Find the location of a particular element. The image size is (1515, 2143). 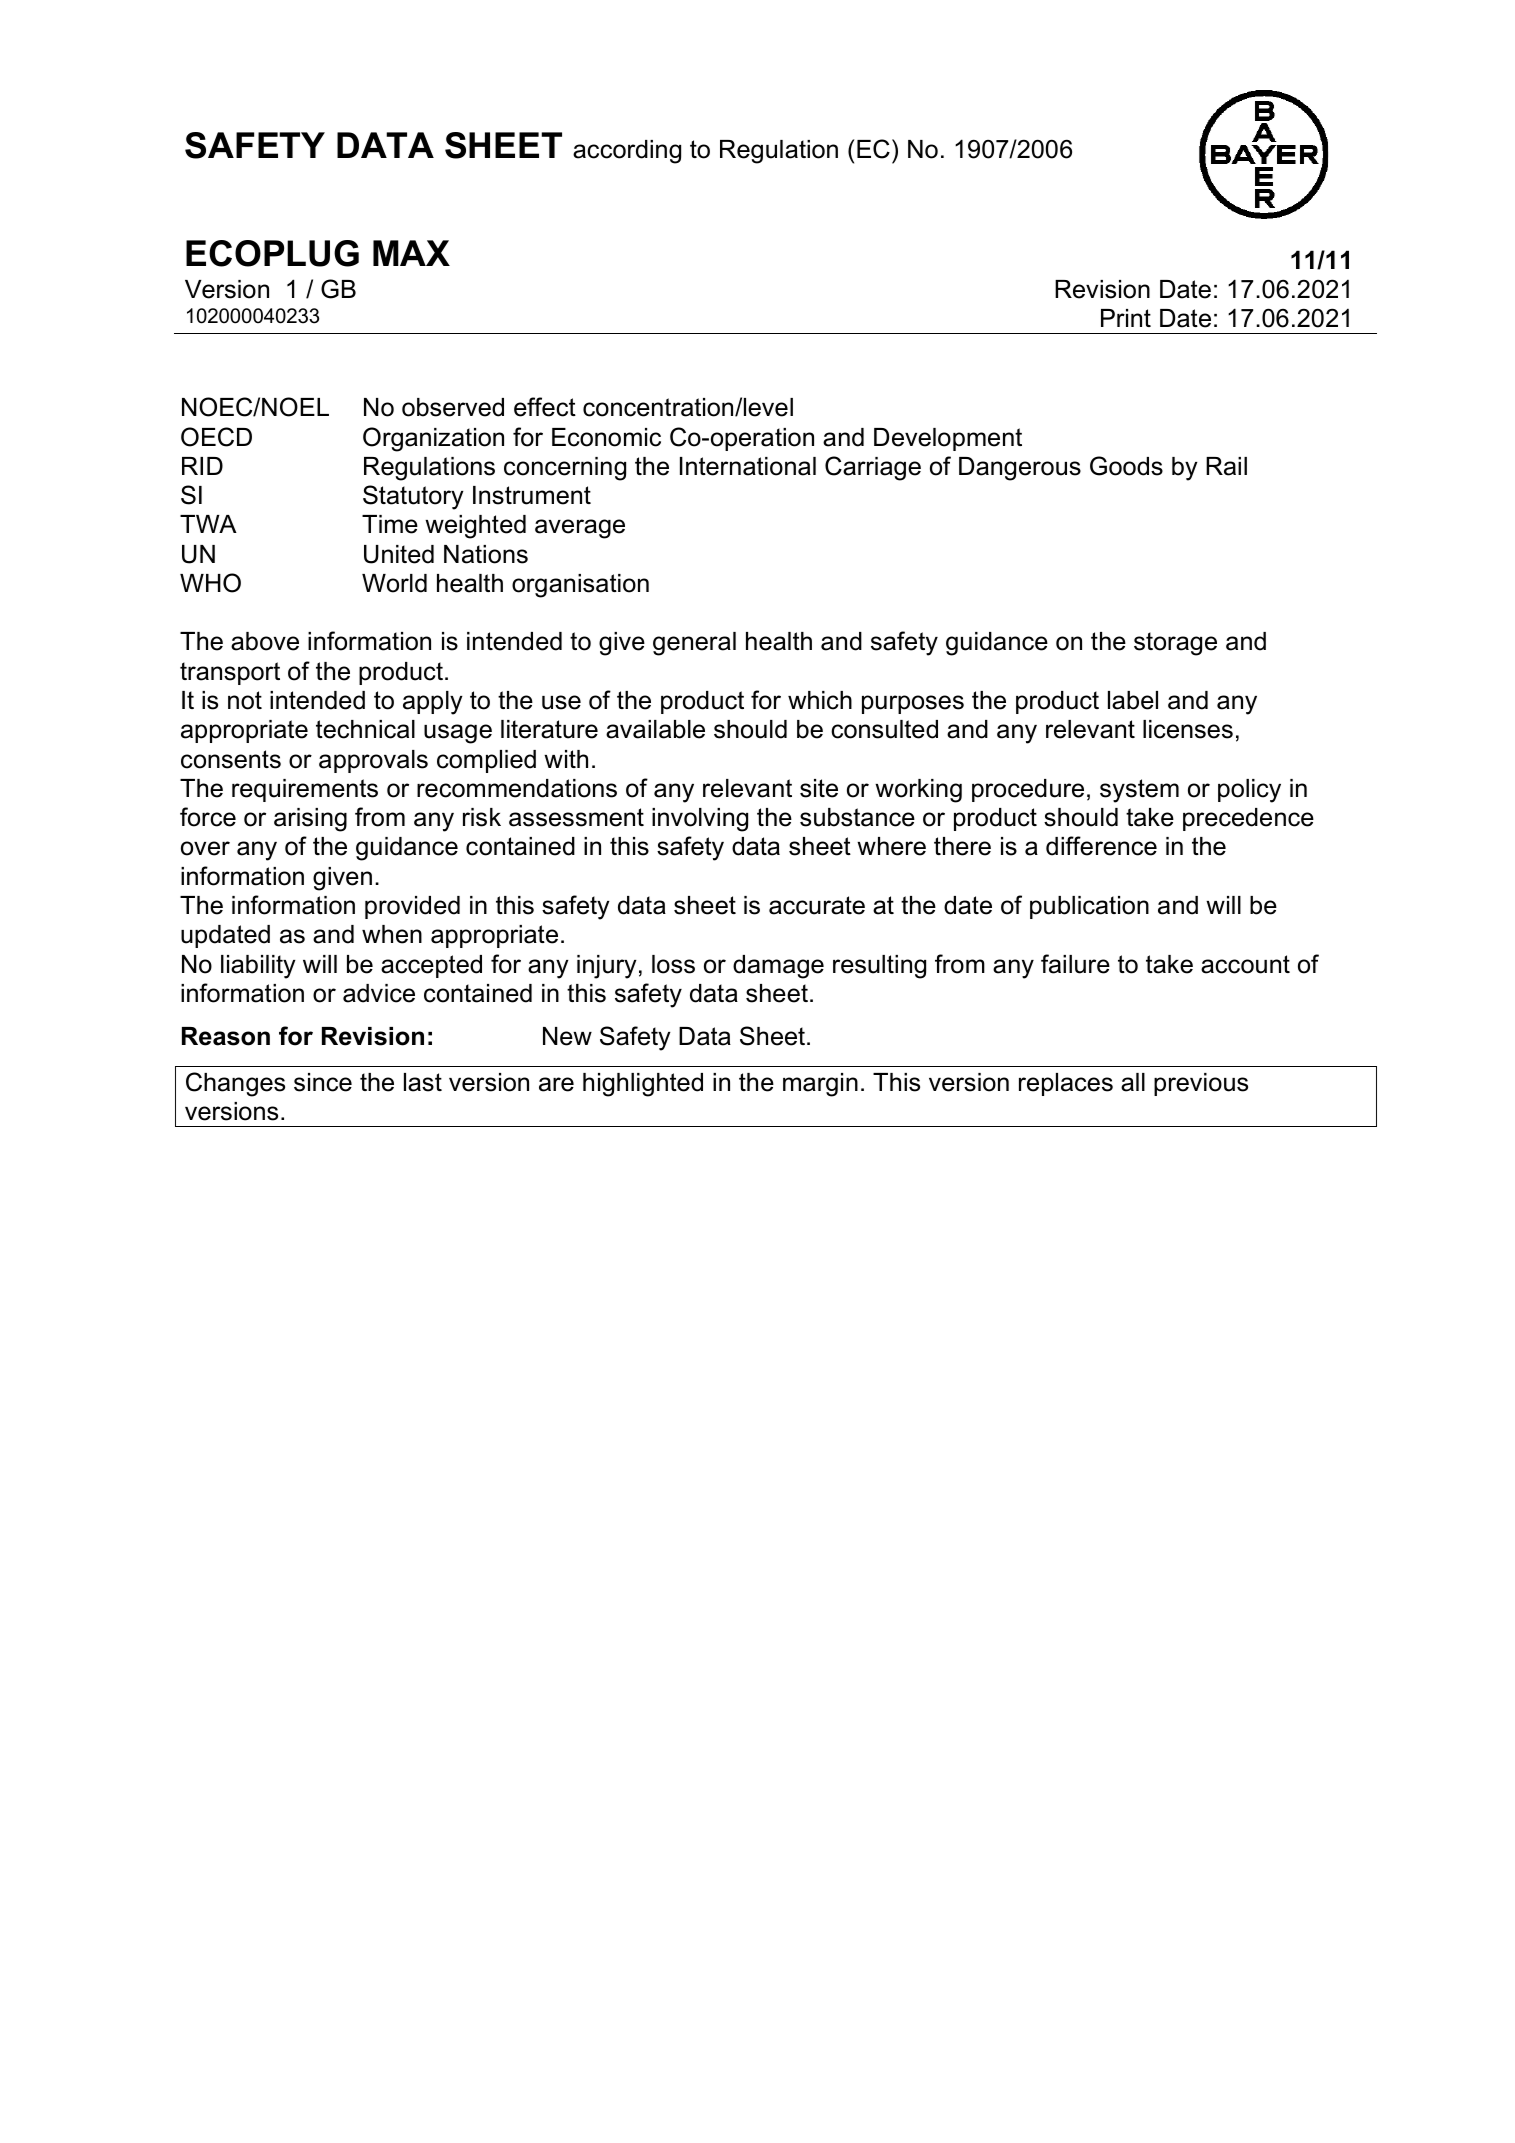

MAX is located at coordinates (411, 253).
